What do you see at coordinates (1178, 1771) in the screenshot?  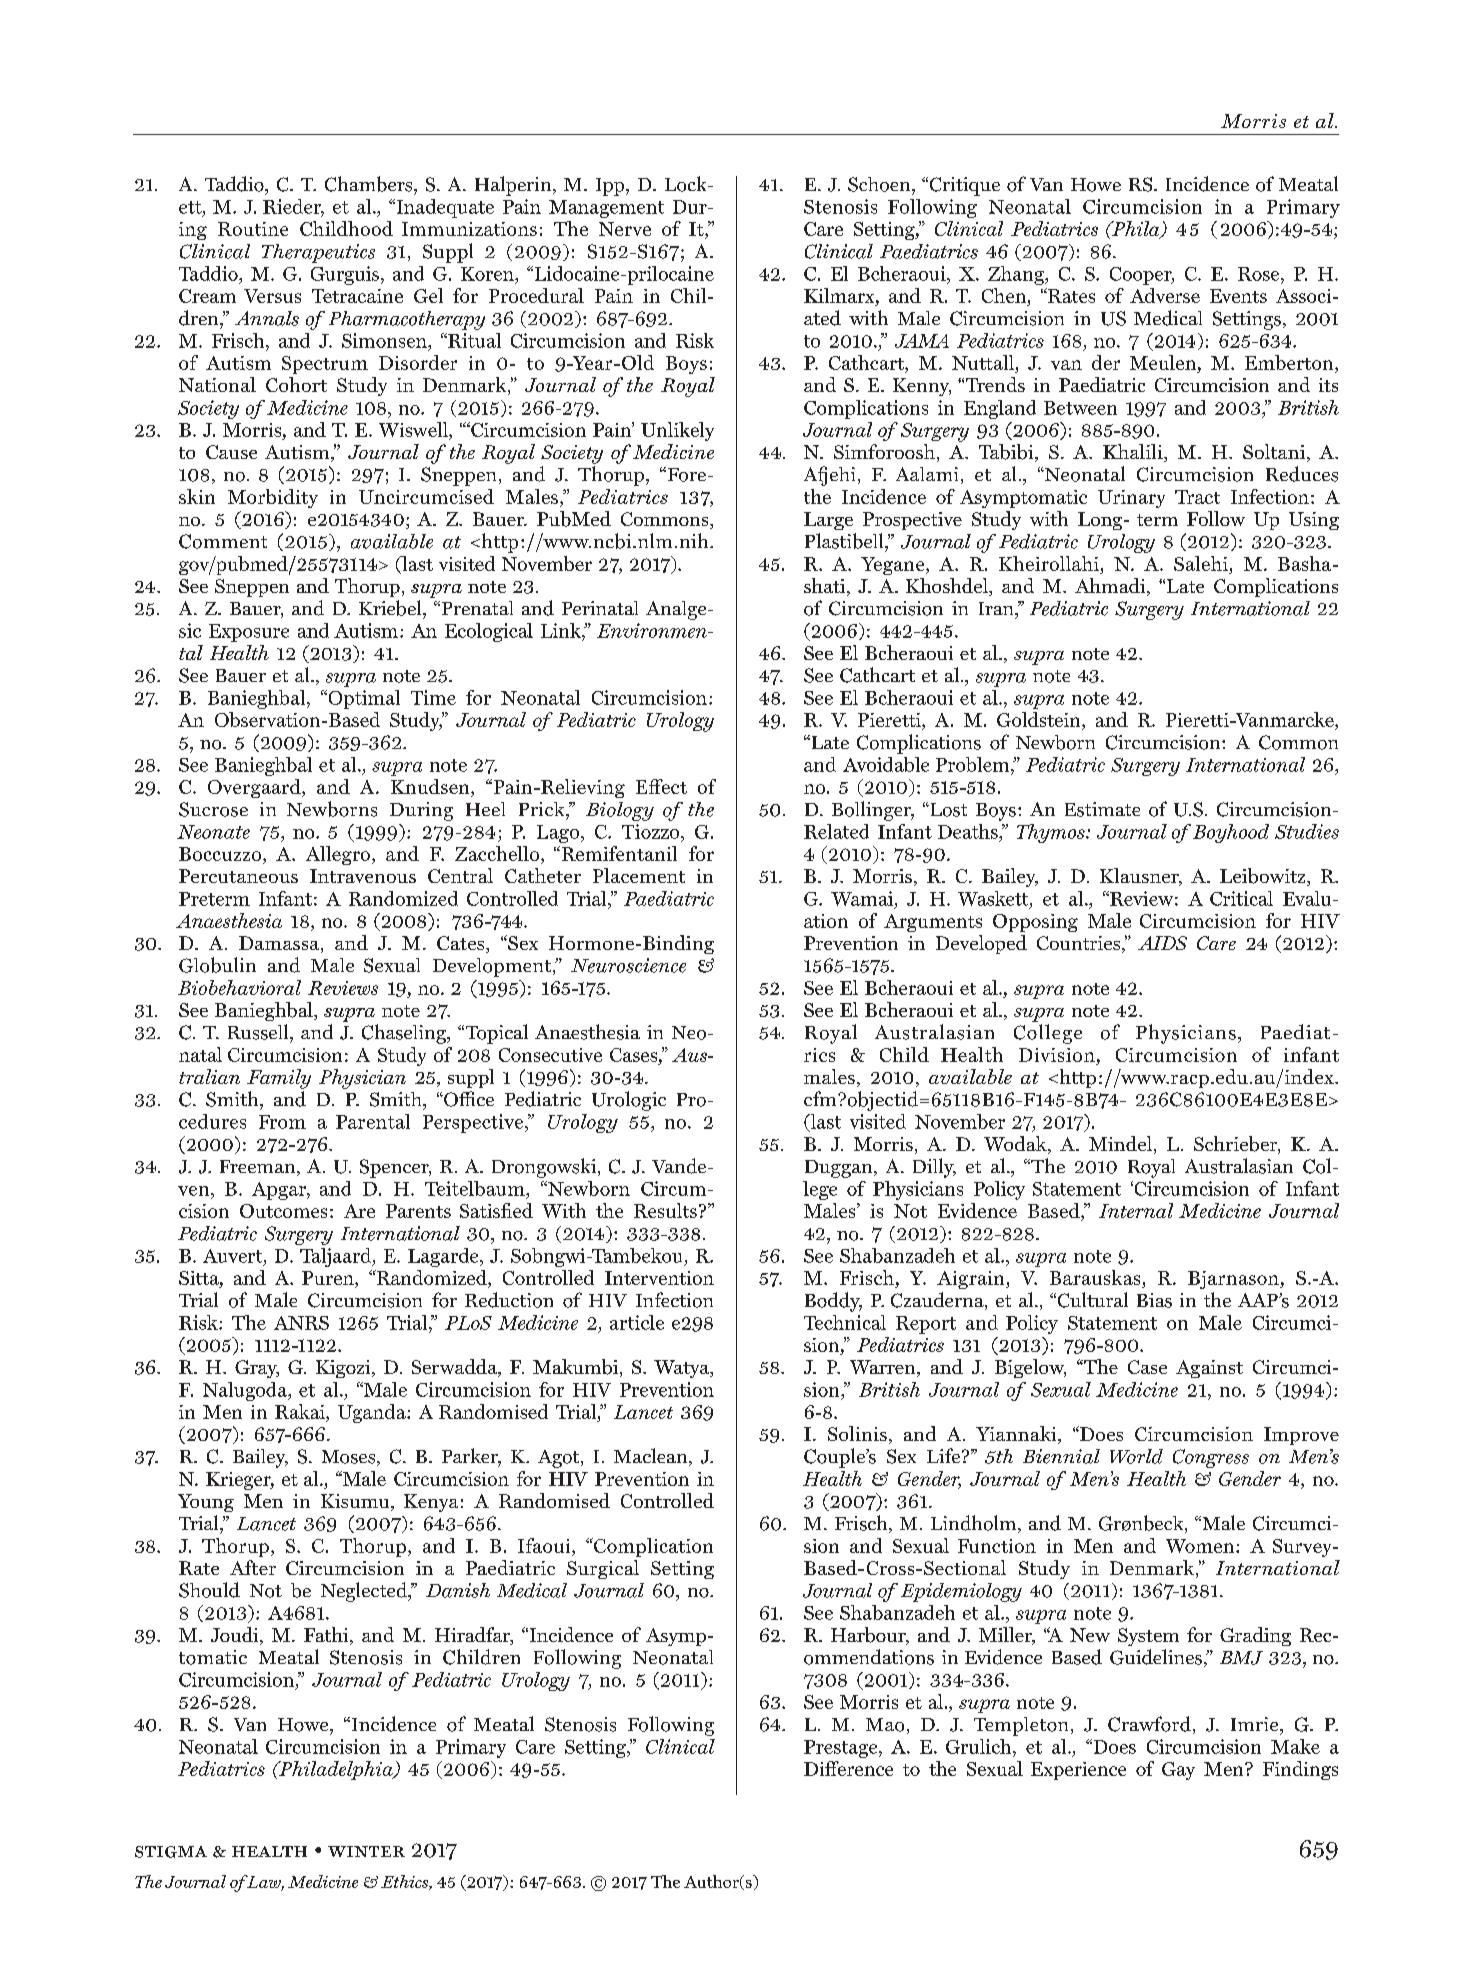 I see `Gay` at bounding box center [1178, 1771].
